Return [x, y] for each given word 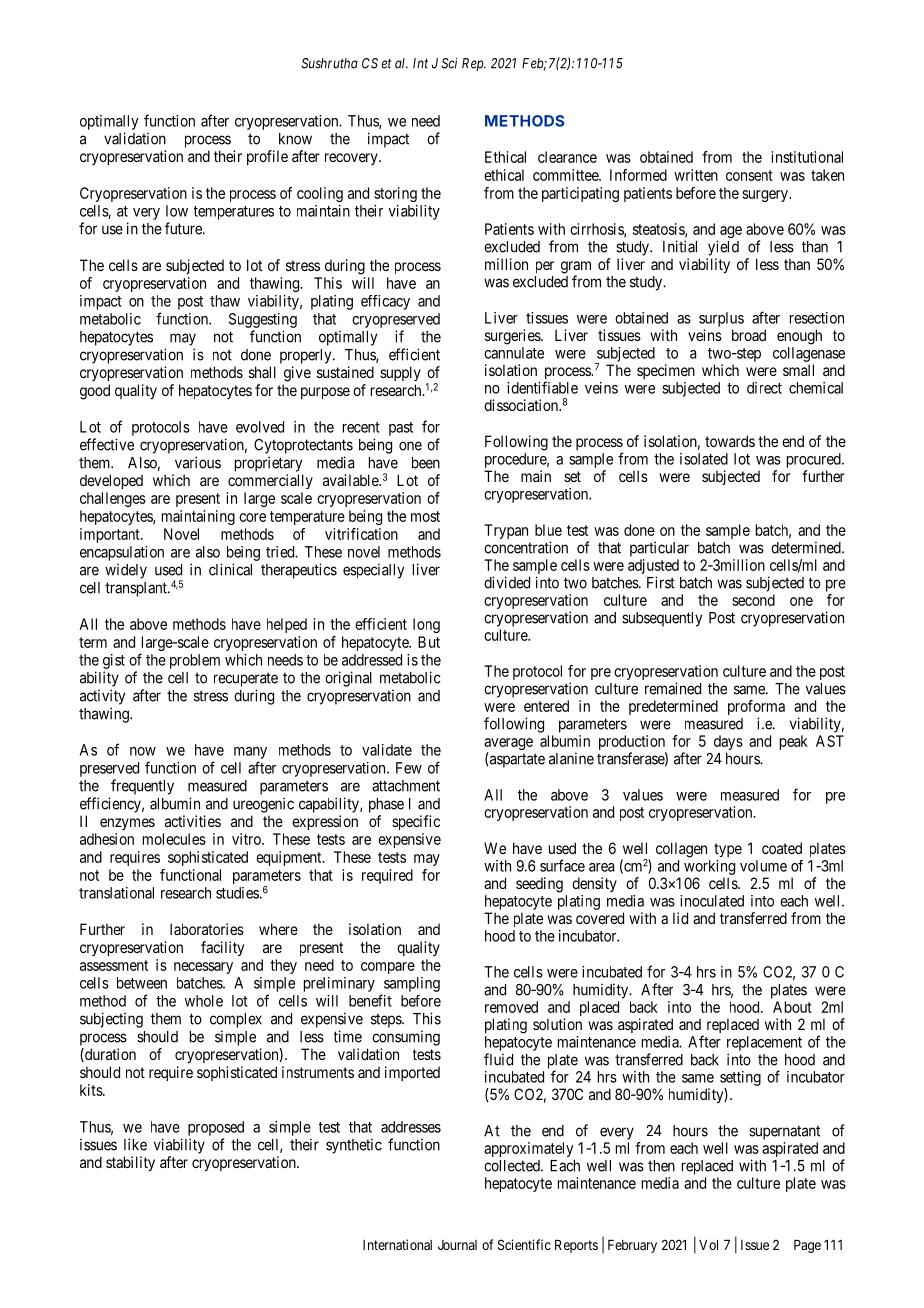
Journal [457, 1245]
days [728, 742]
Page [807, 1246]
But [429, 642]
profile [267, 157]
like [135, 1144]
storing [395, 194]
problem [195, 661]
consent [749, 175]
